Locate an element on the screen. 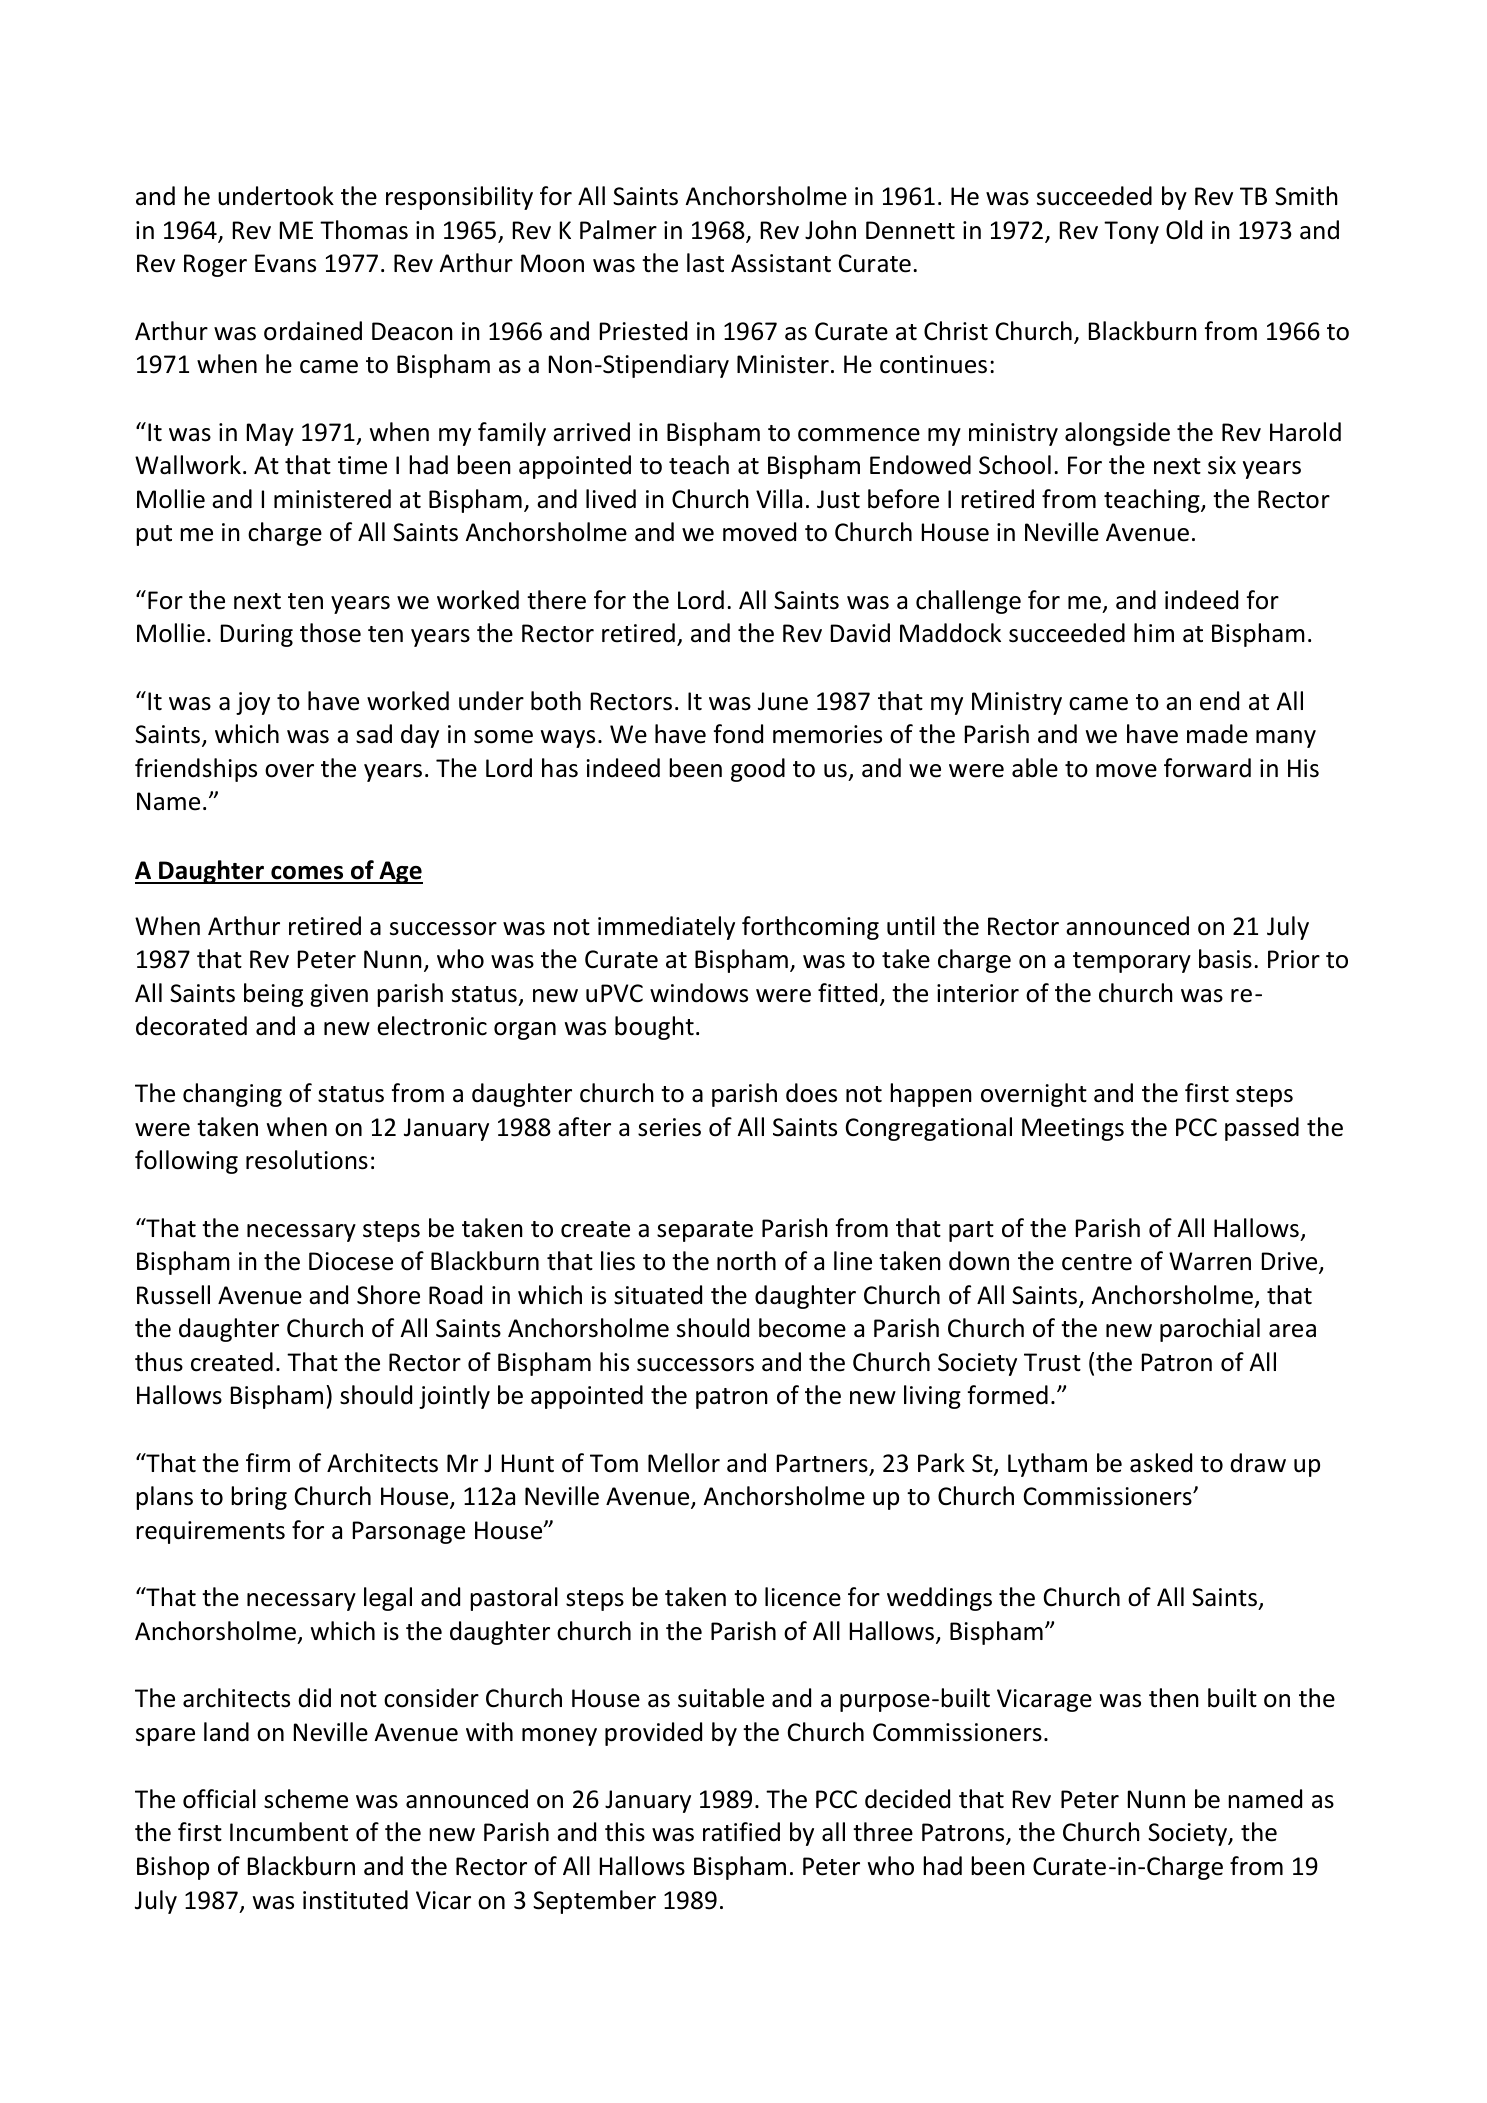  ratified is located at coordinates (741, 1832).
